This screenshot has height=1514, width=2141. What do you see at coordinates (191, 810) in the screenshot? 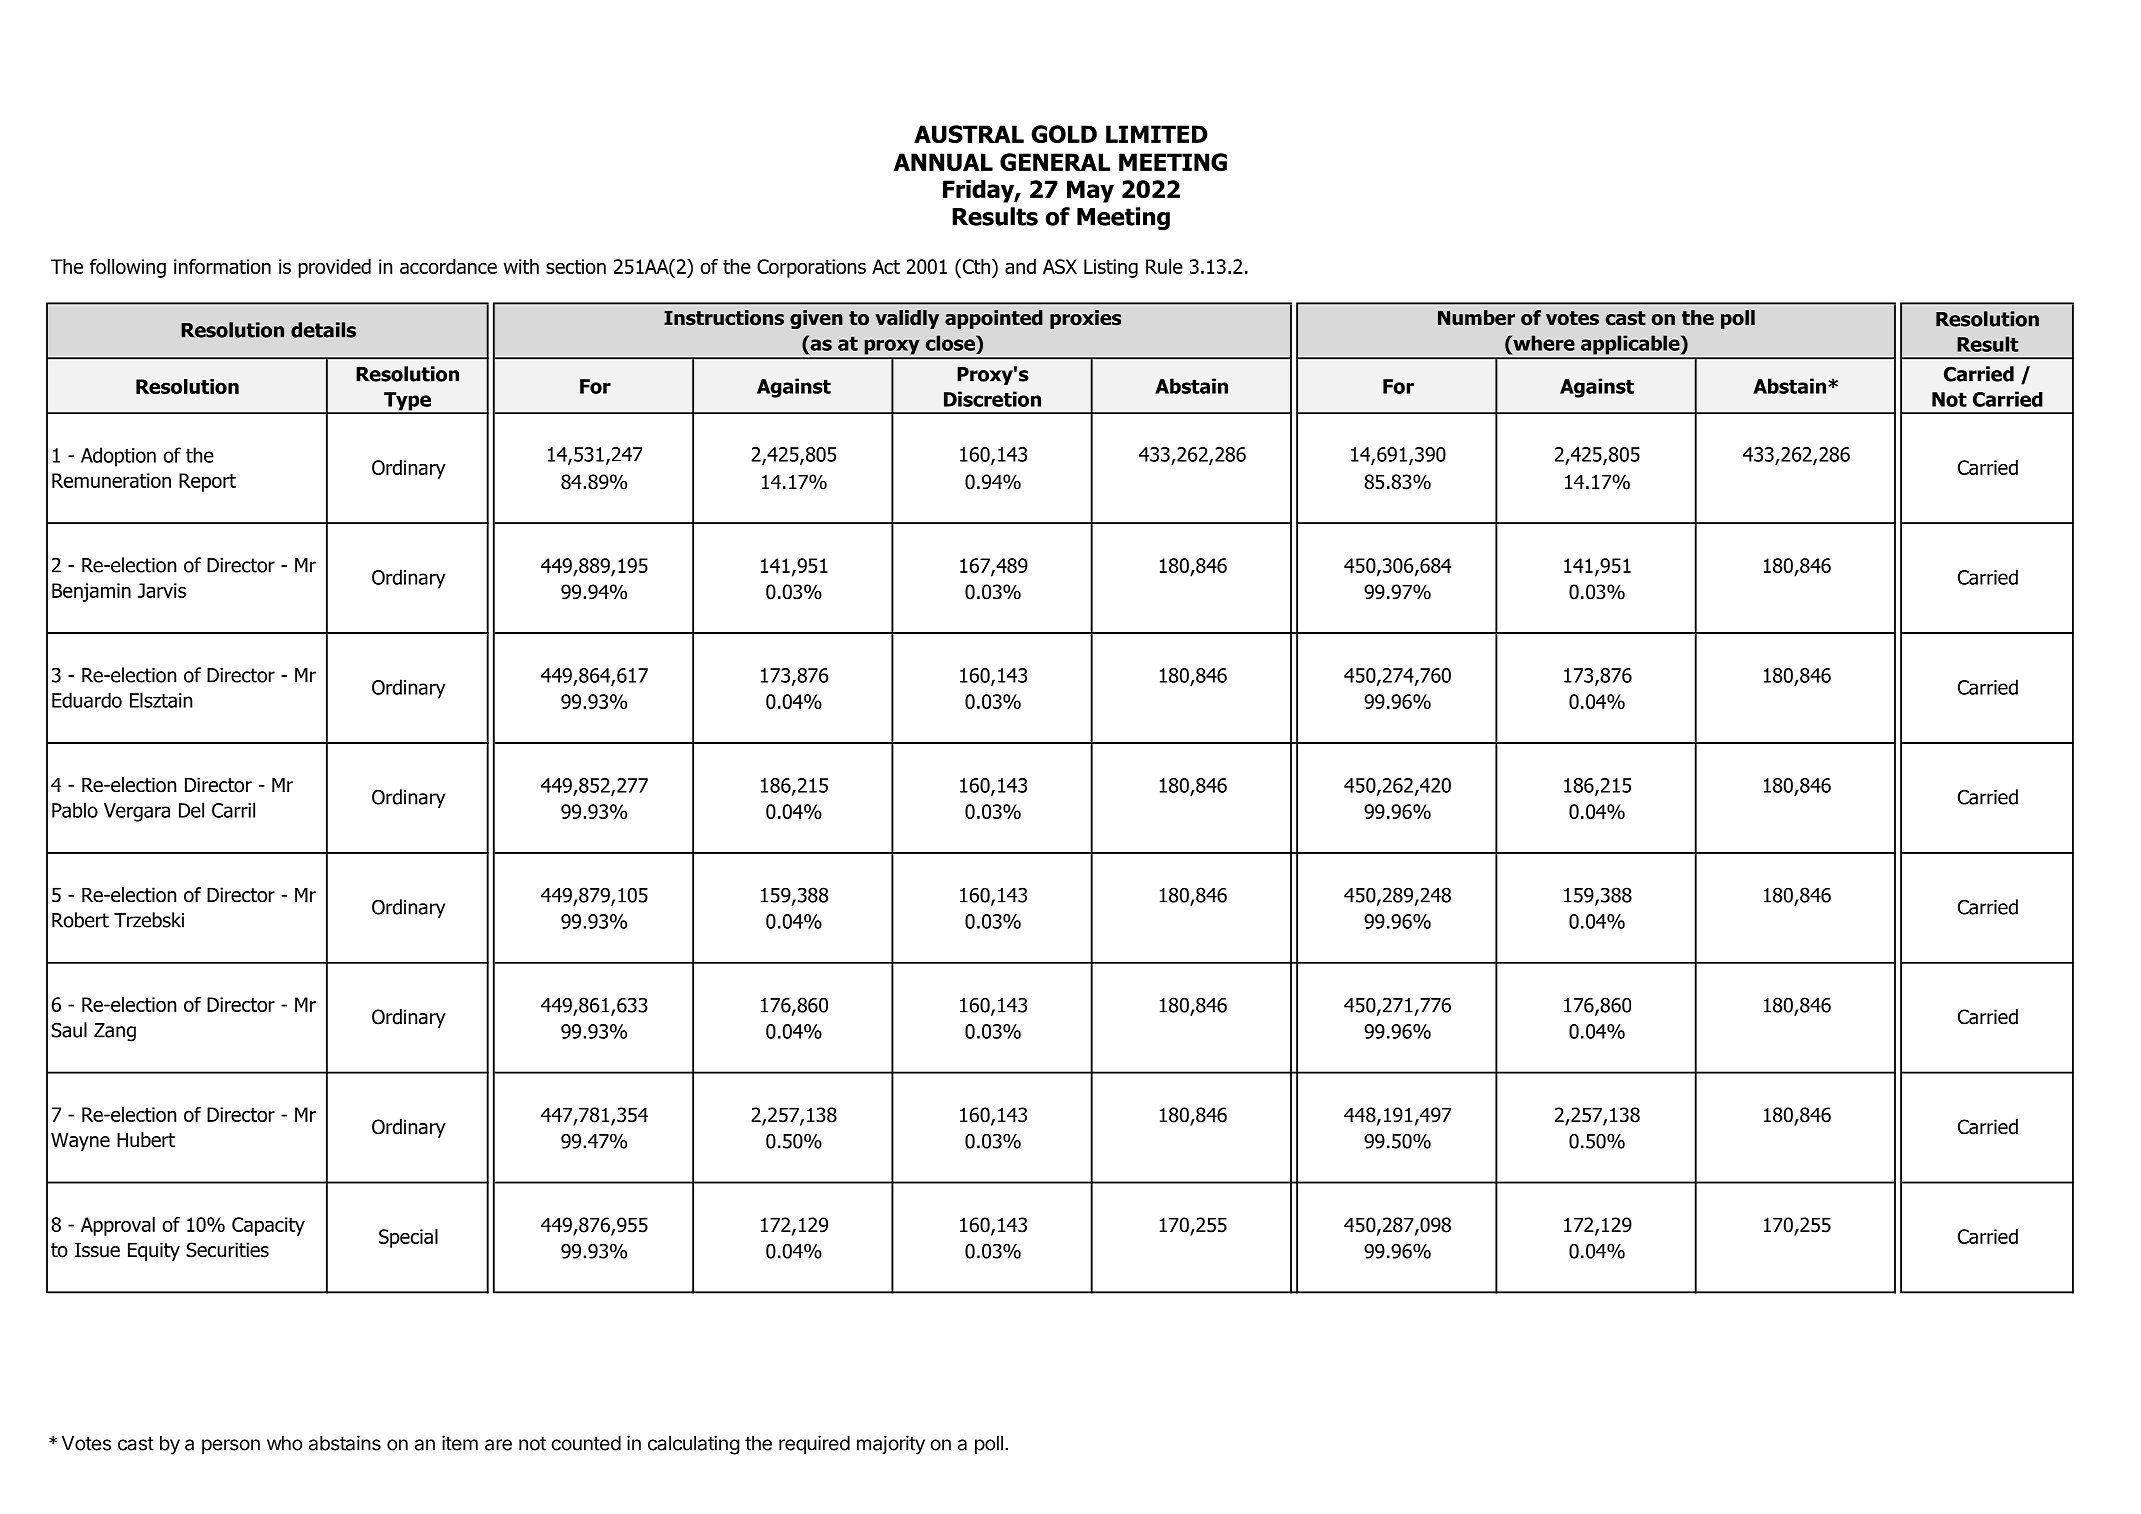
I see `Del` at bounding box center [191, 810].
